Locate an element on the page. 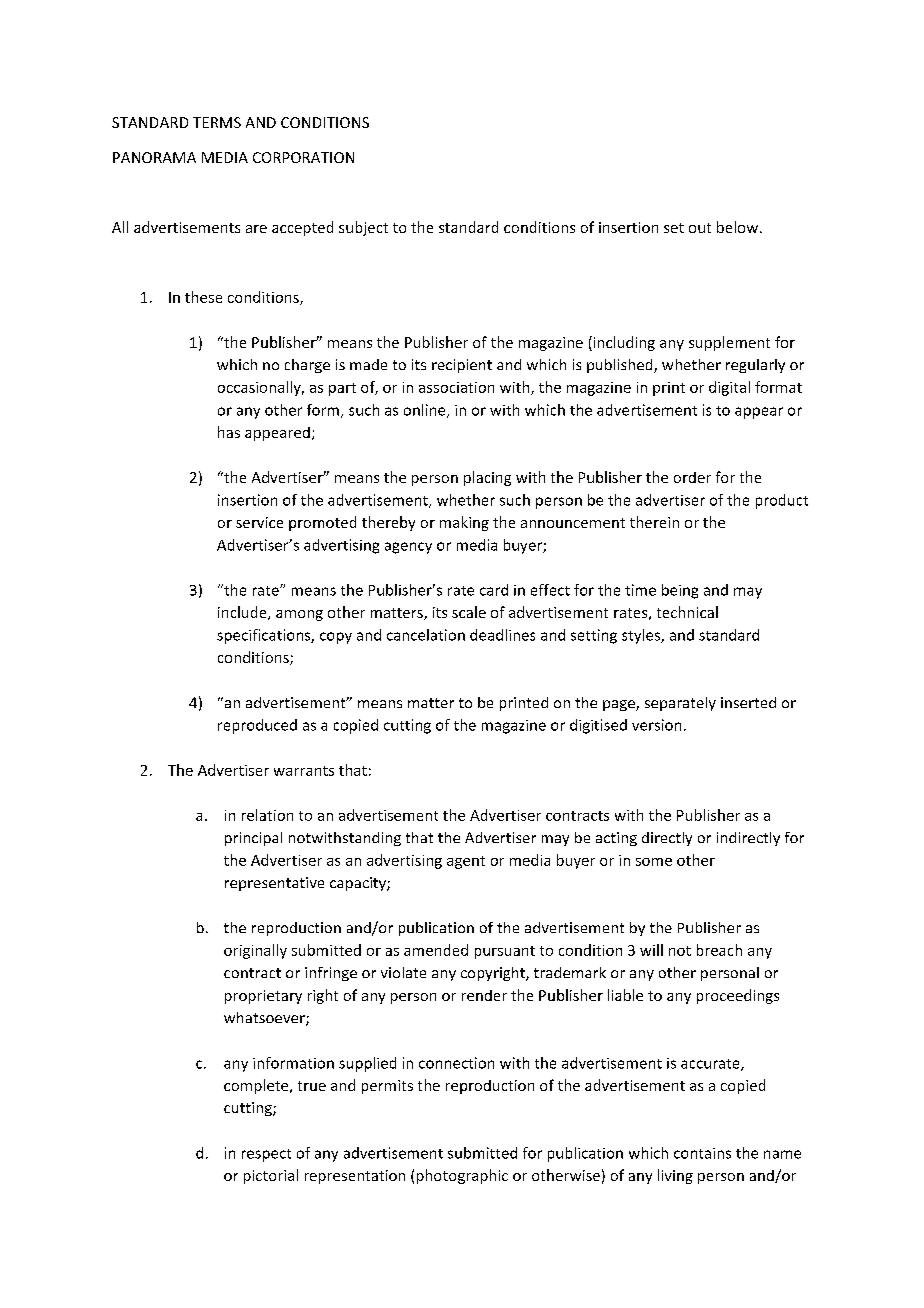 This image has height=1308, width=924. TERMS is located at coordinates (217, 122).
